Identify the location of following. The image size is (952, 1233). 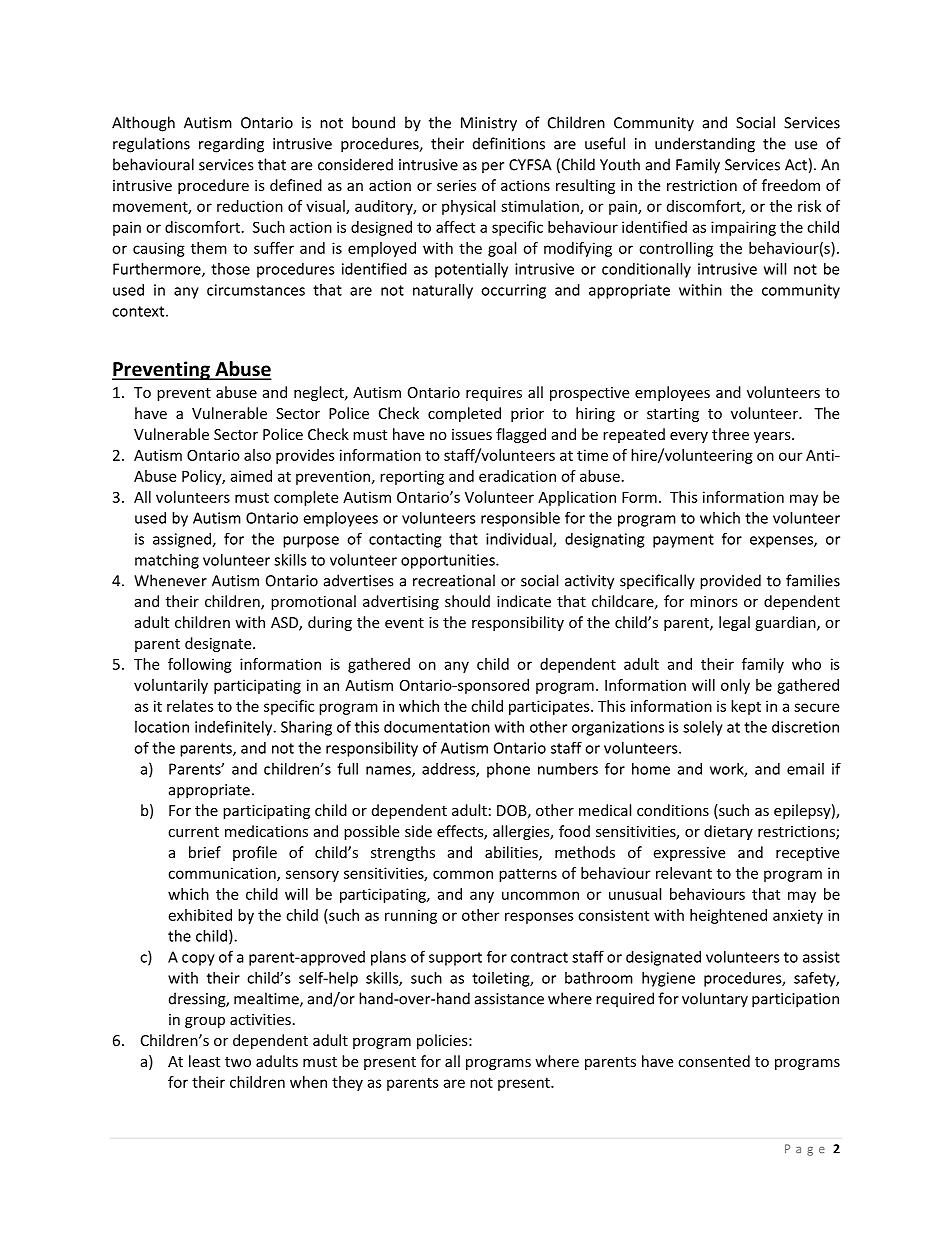
(200, 665).
